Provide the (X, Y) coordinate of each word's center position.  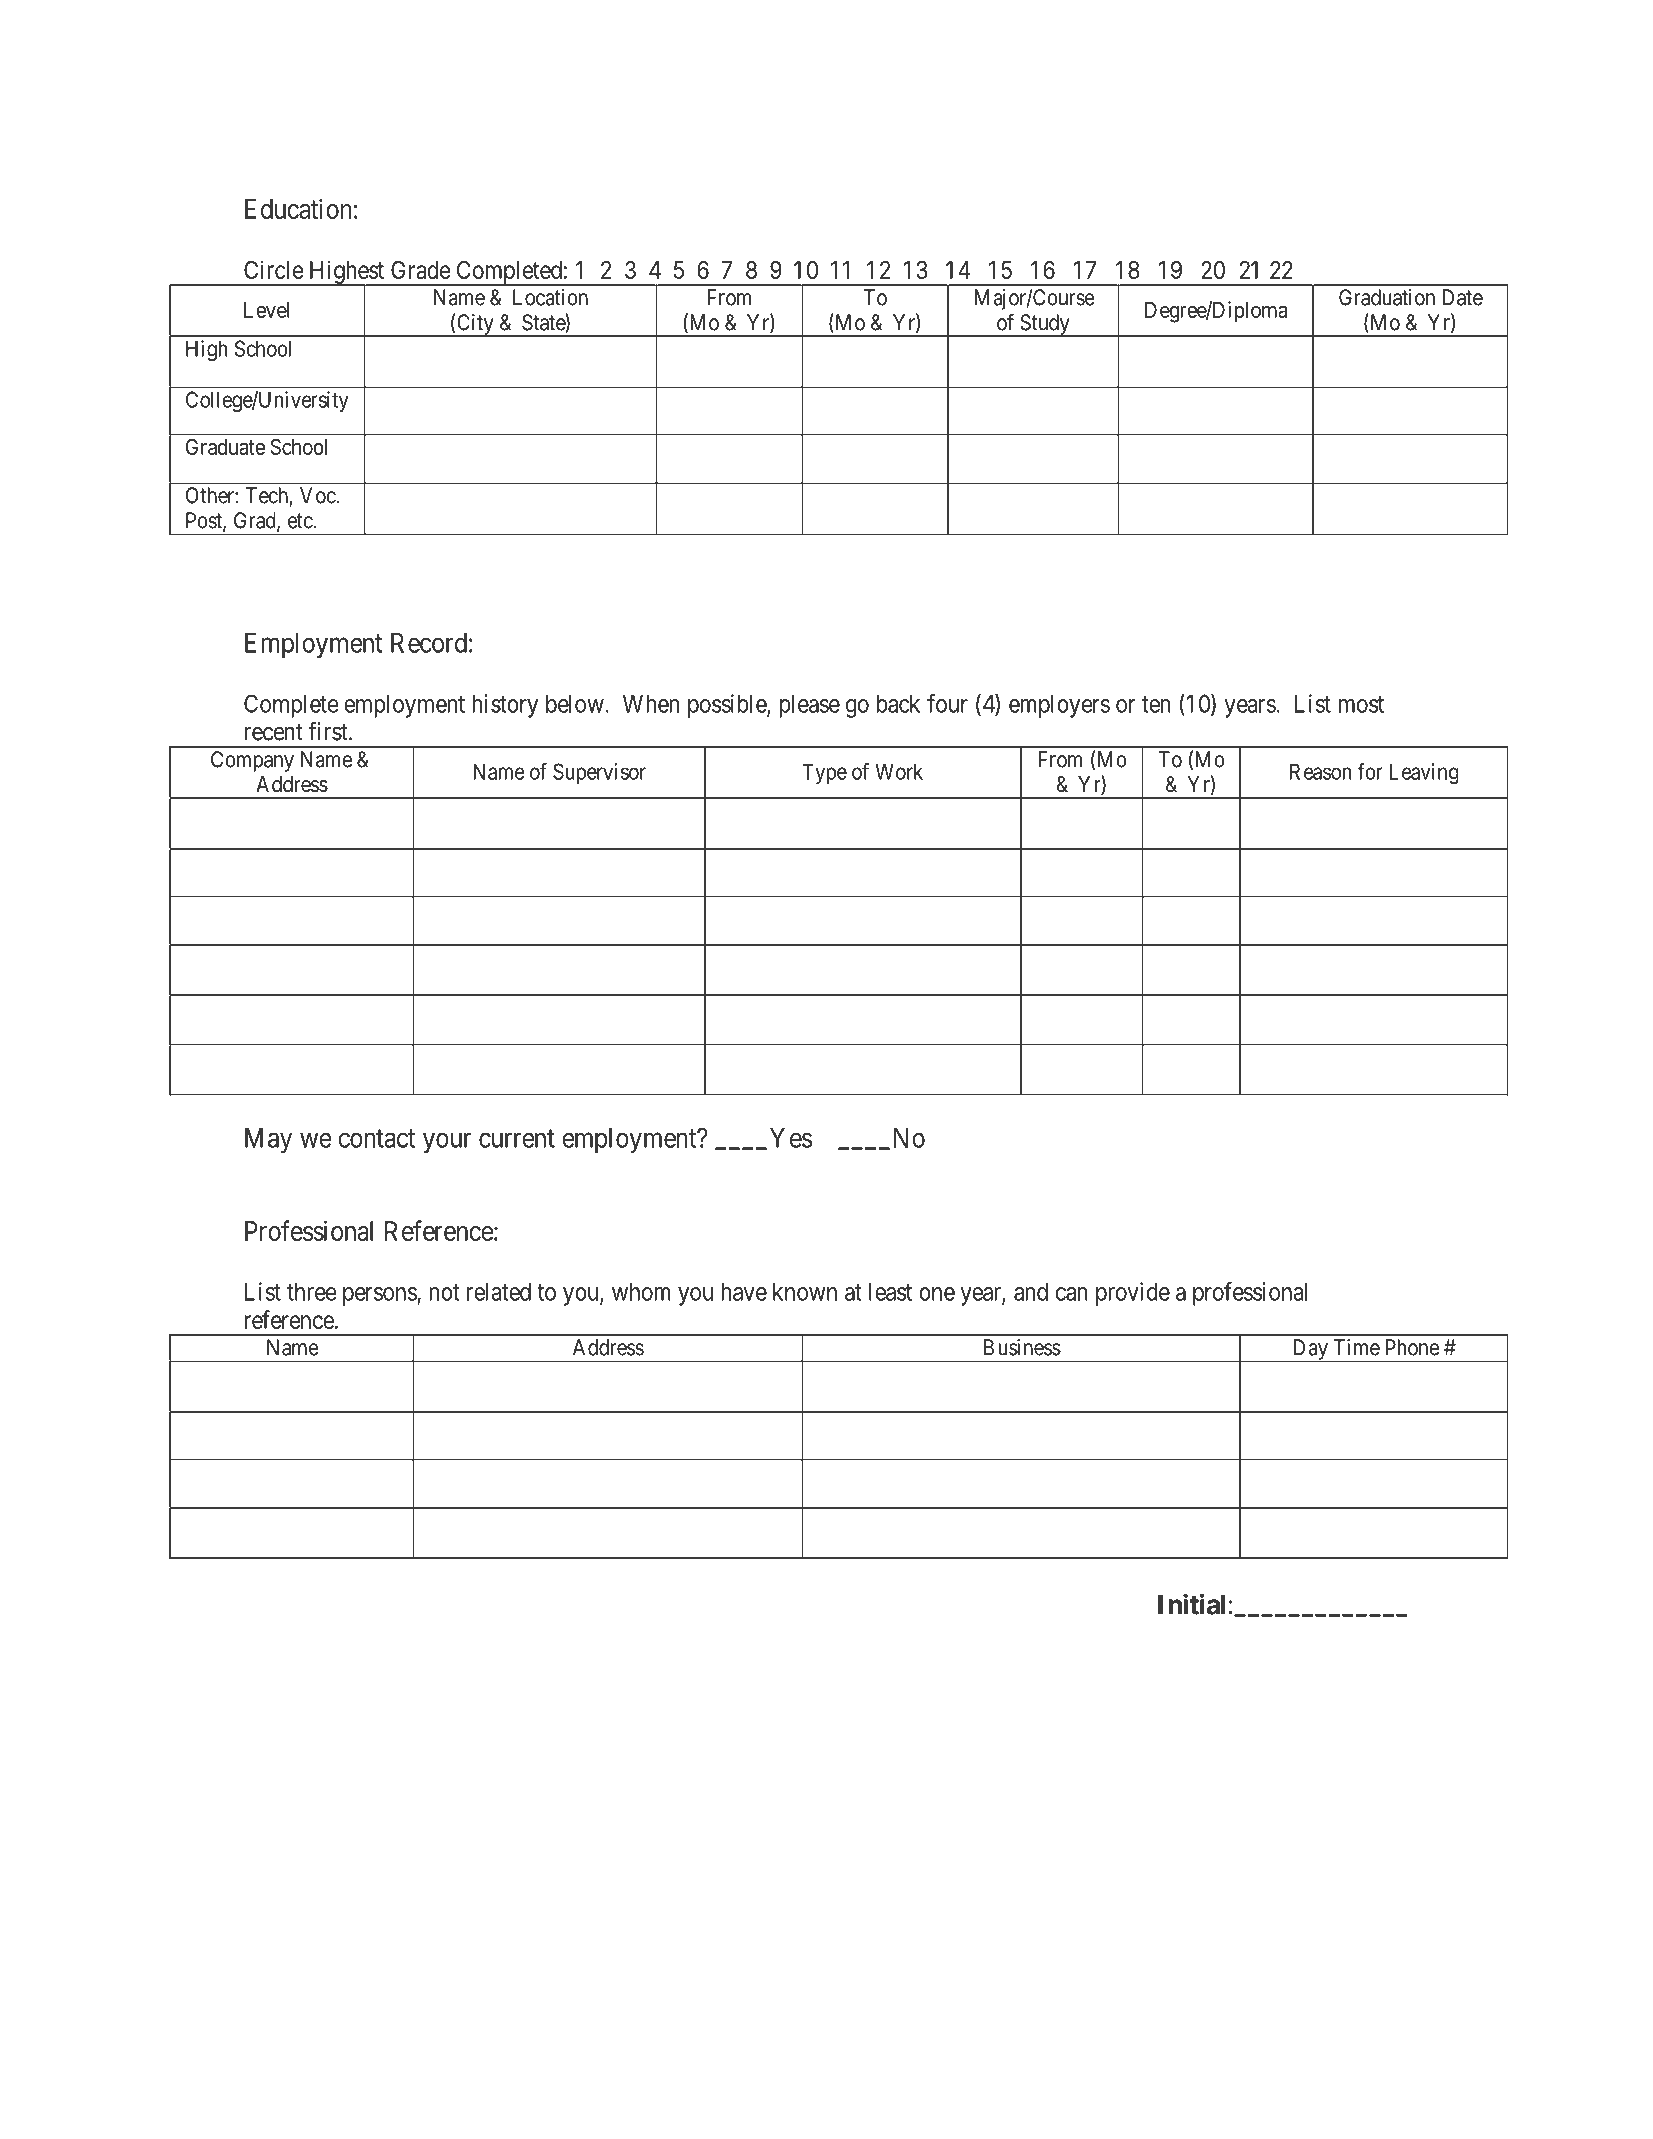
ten (1156, 704)
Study (1045, 325)
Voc (318, 495)
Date (1463, 297)
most (1361, 704)
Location (550, 297)
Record (429, 643)
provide (1133, 1294)
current (517, 1138)
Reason (1320, 771)
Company (252, 761)
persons (380, 1296)
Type (824, 773)
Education (298, 208)
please (810, 706)
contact (376, 1138)
